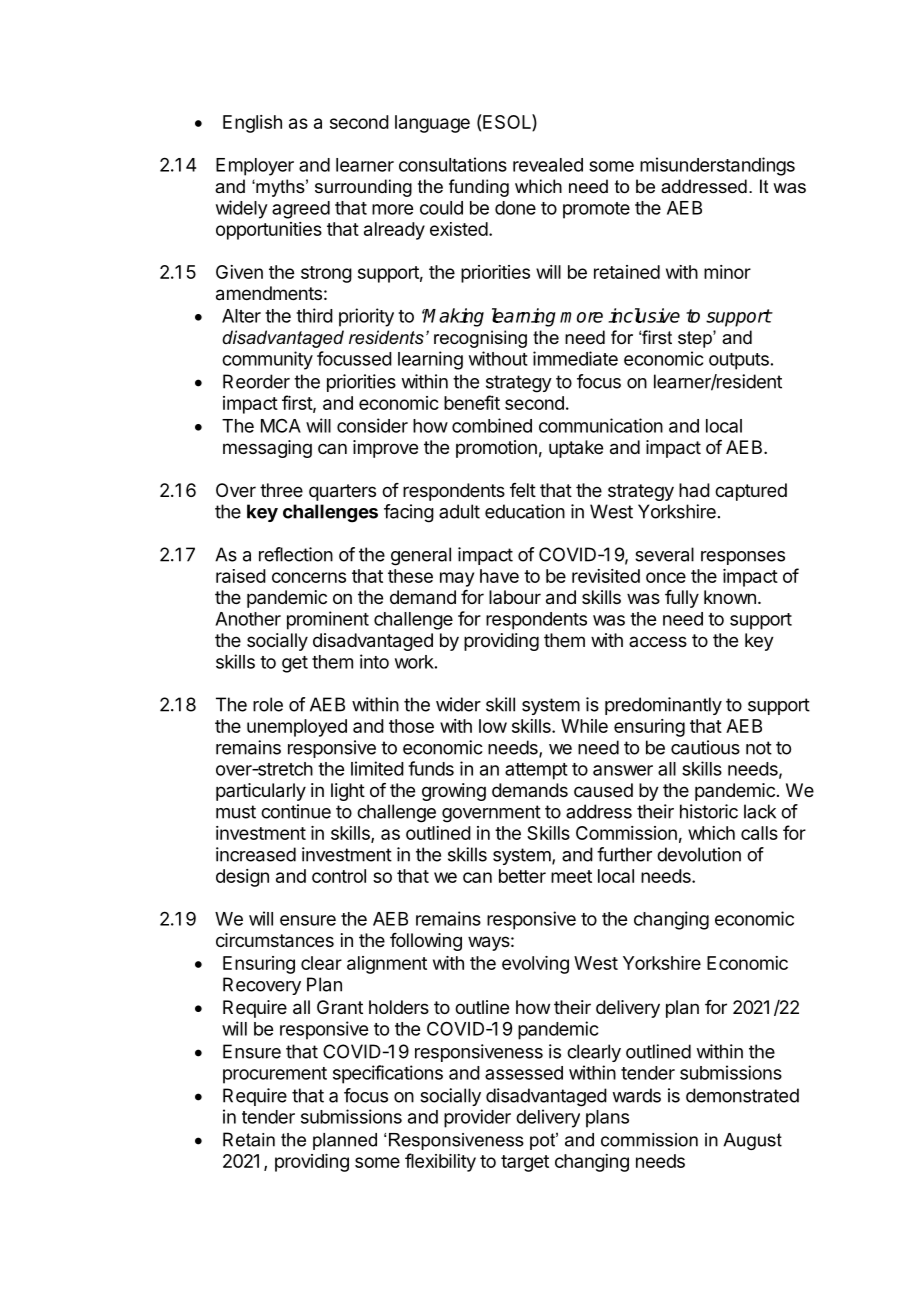  Describe the element at coordinates (477, 1118) in the screenshot. I see `provider` at that location.
